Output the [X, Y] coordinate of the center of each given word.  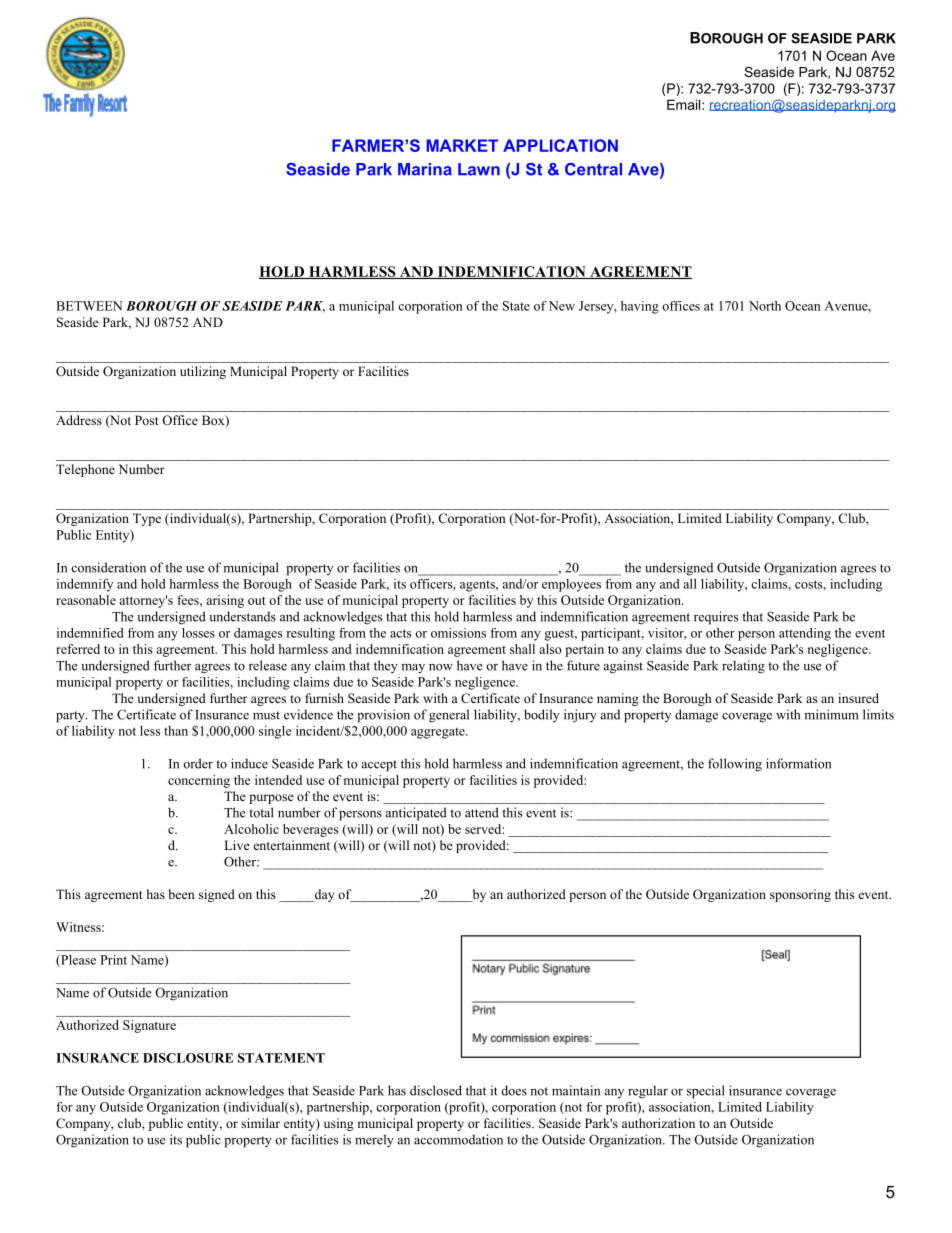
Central [593, 169]
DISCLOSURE [188, 1058]
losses [198, 633]
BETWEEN [89, 306]
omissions [458, 633]
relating [743, 667]
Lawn [479, 169]
